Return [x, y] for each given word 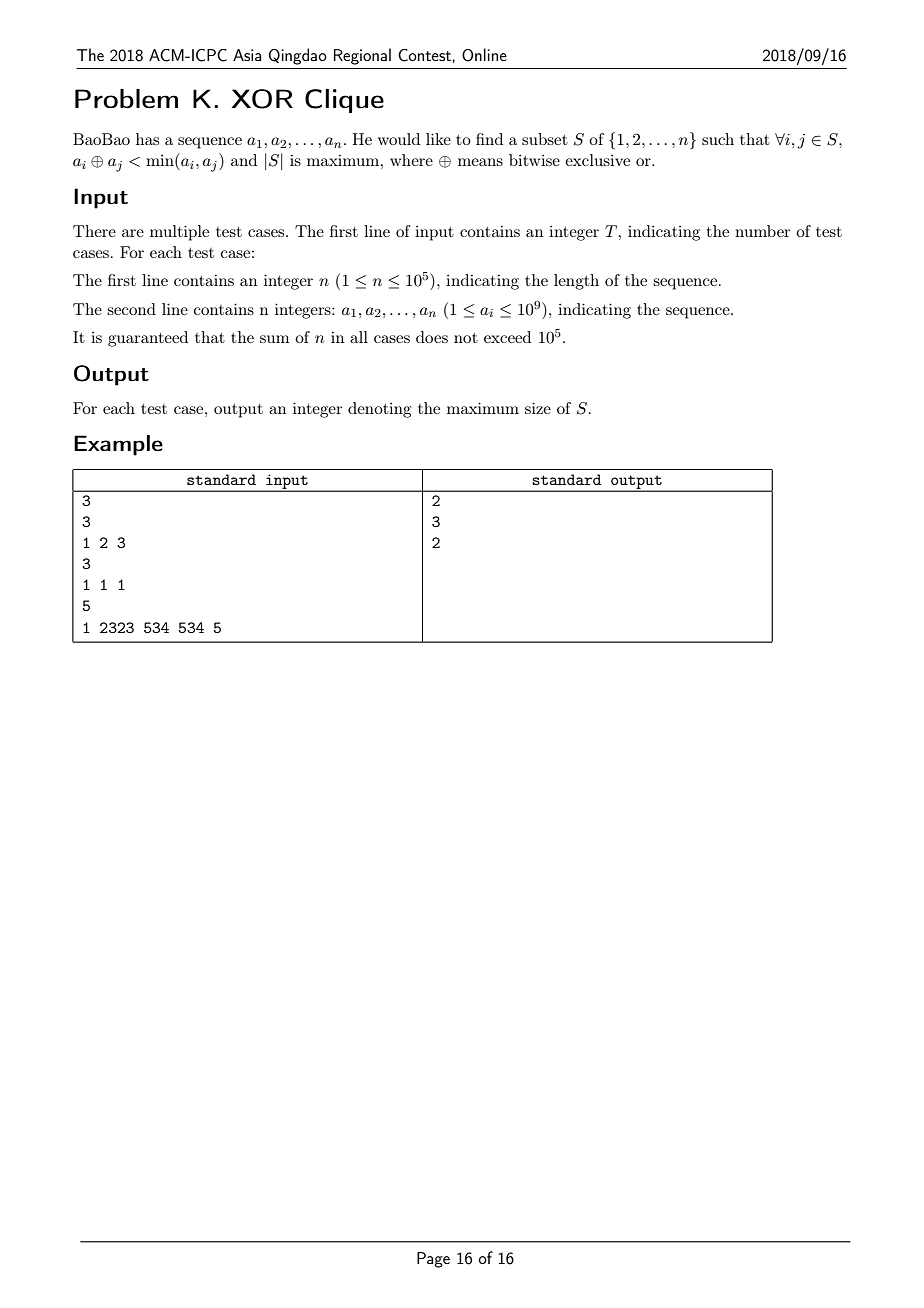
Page [433, 1260]
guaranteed [148, 339]
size [538, 408]
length [576, 282]
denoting [379, 410]
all [359, 337]
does [432, 337]
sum [274, 339]
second [131, 309]
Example [118, 445]
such [718, 139]
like [438, 139]
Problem [126, 98]
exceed [507, 337]
